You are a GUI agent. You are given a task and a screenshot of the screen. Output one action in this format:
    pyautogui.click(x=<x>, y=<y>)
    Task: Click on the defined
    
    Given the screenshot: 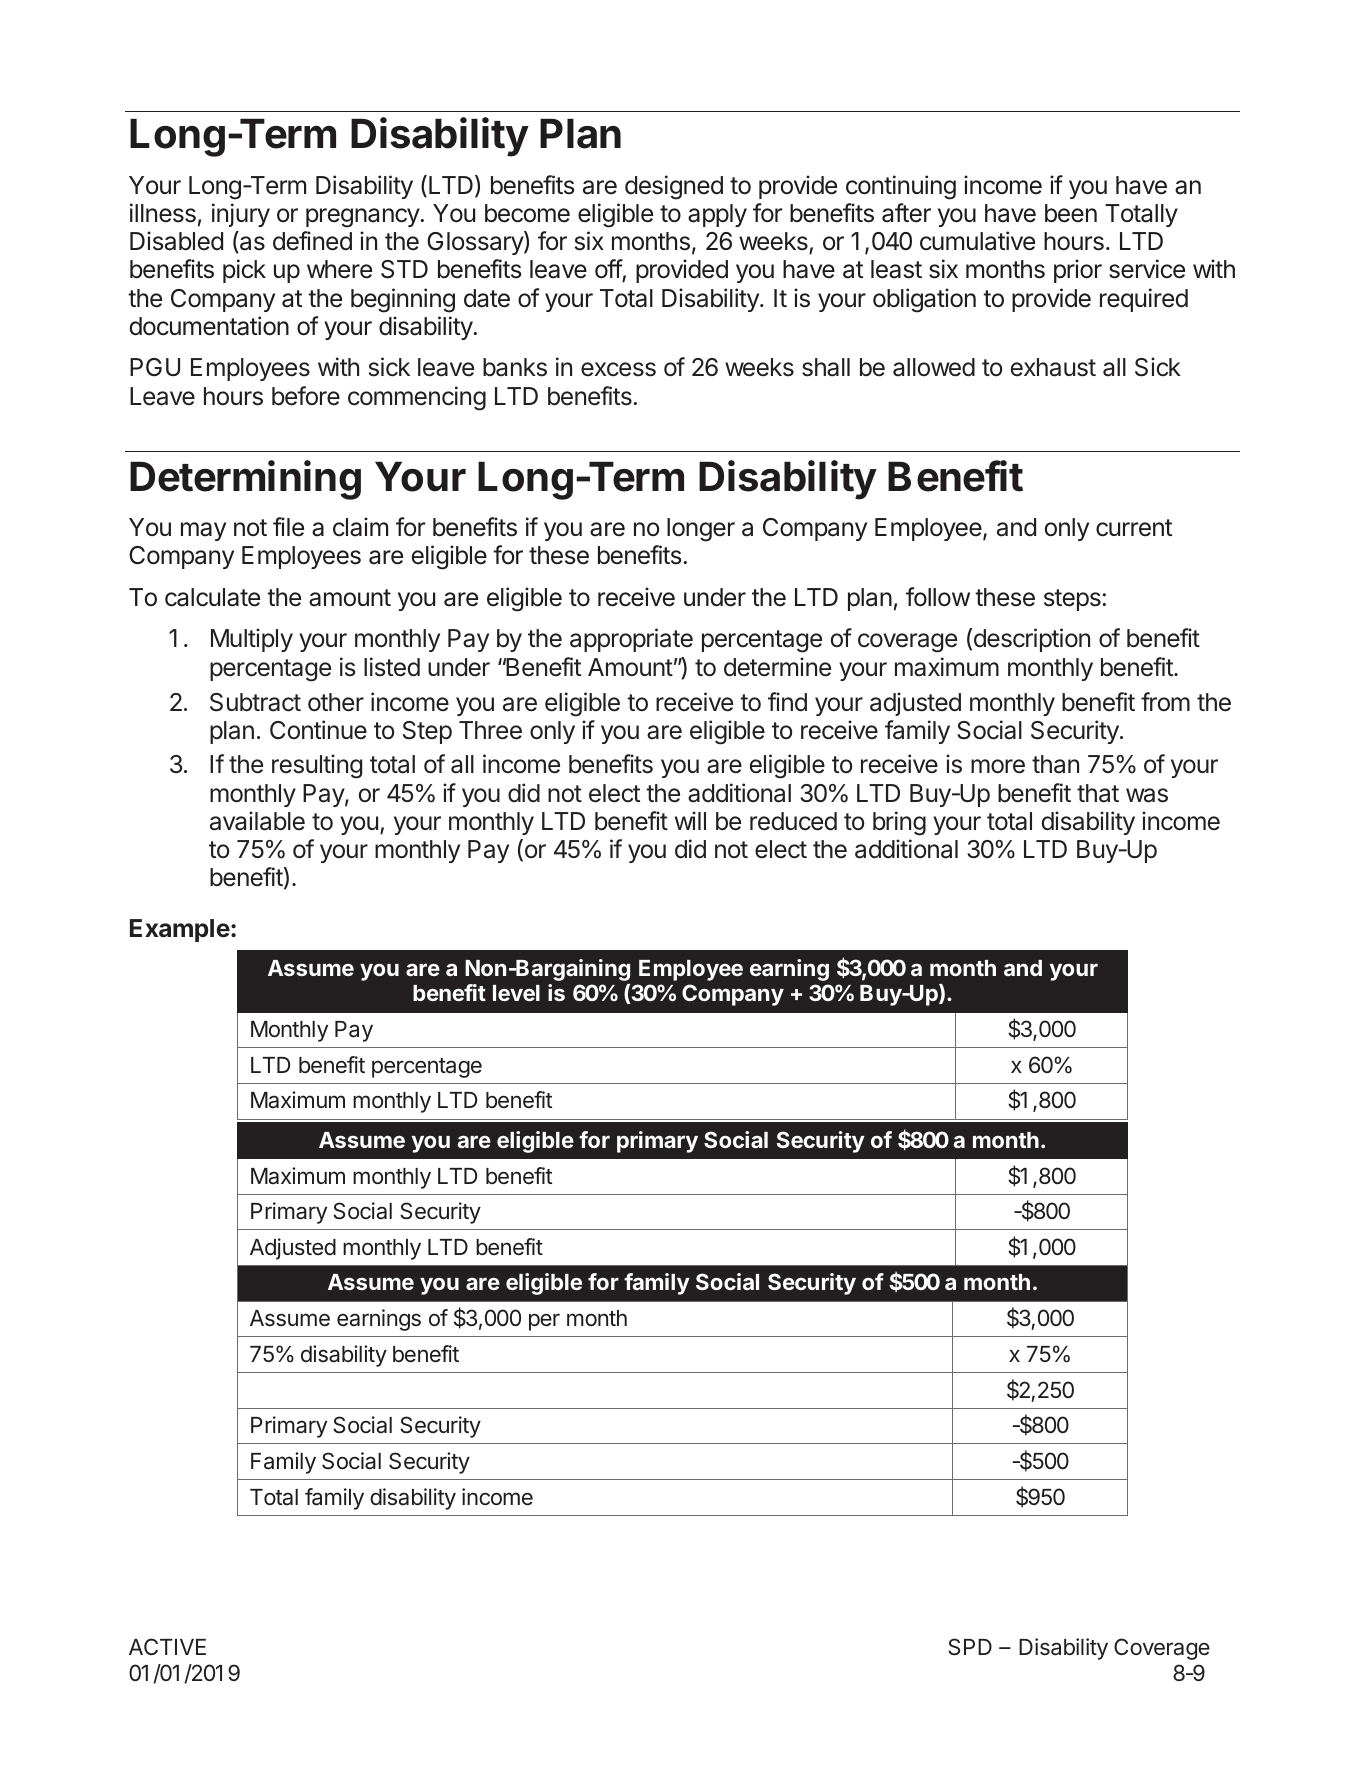 What is the action you would take?
    pyautogui.click(x=312, y=241)
